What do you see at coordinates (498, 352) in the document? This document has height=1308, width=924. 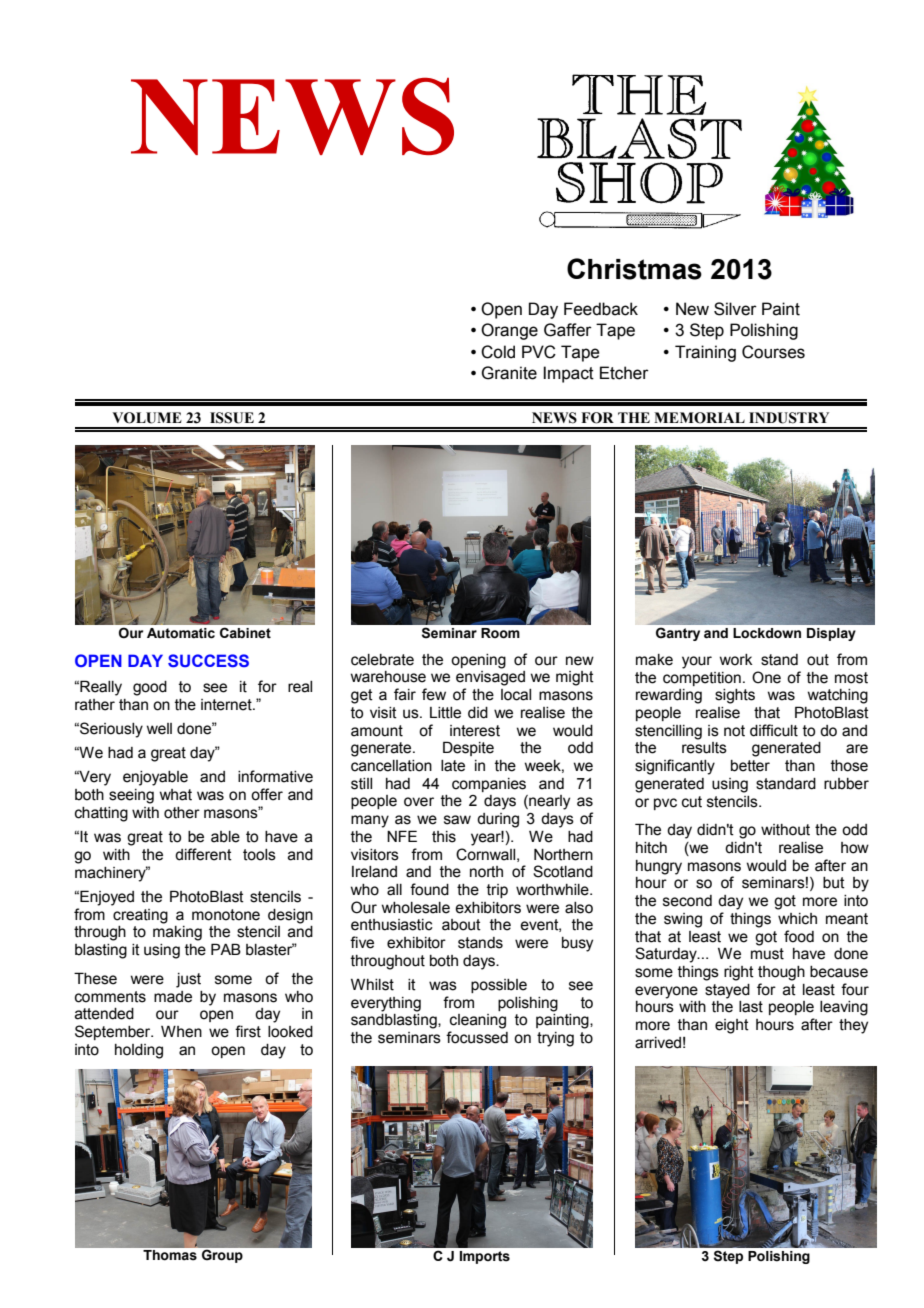 I see `Cold` at bounding box center [498, 352].
